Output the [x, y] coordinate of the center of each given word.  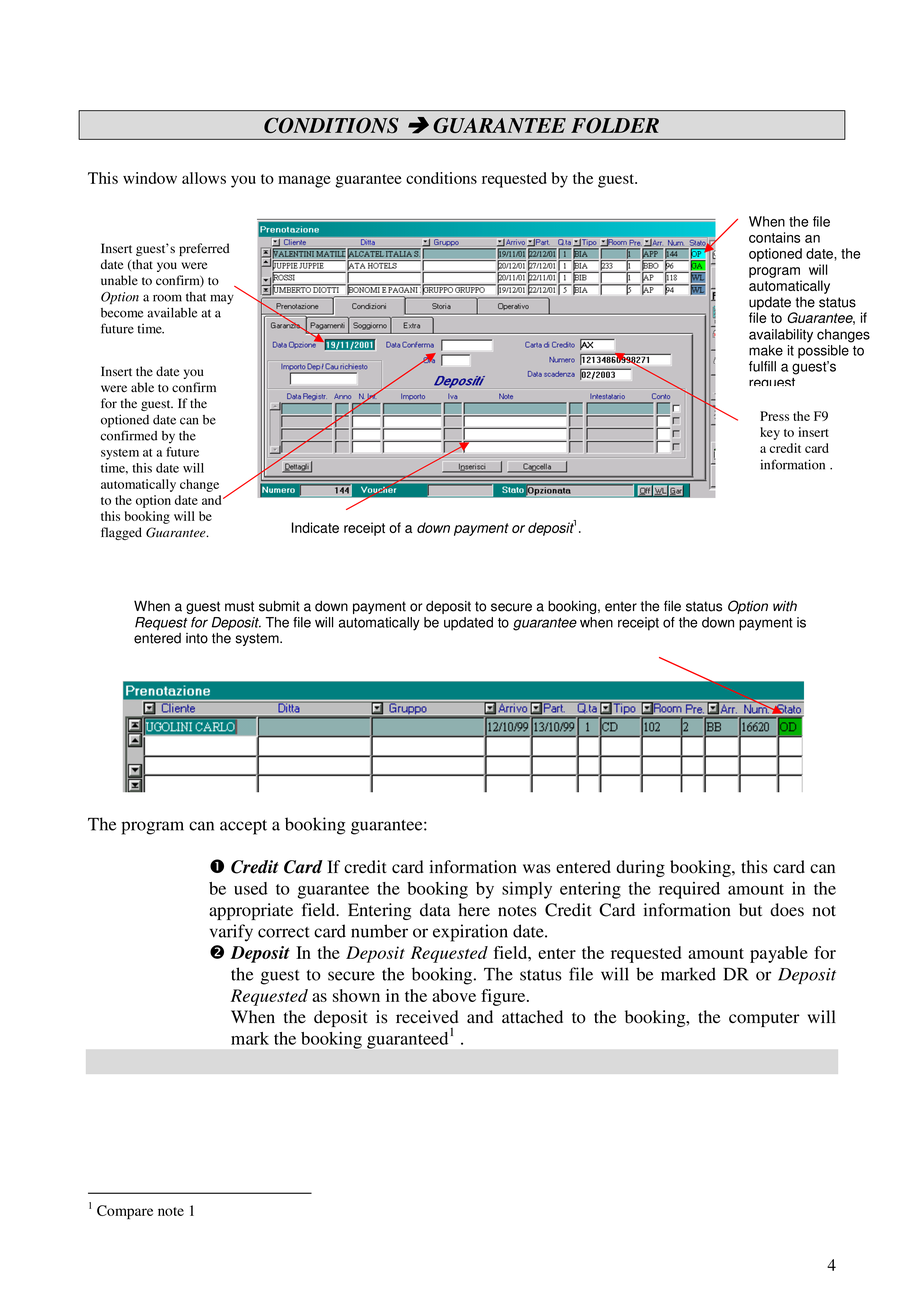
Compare [125, 1212]
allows [204, 178]
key [770, 433]
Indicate [315, 527]
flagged [121, 533]
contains [774, 237]
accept [243, 827]
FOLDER [615, 125]
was [537, 869]
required [689, 890]
